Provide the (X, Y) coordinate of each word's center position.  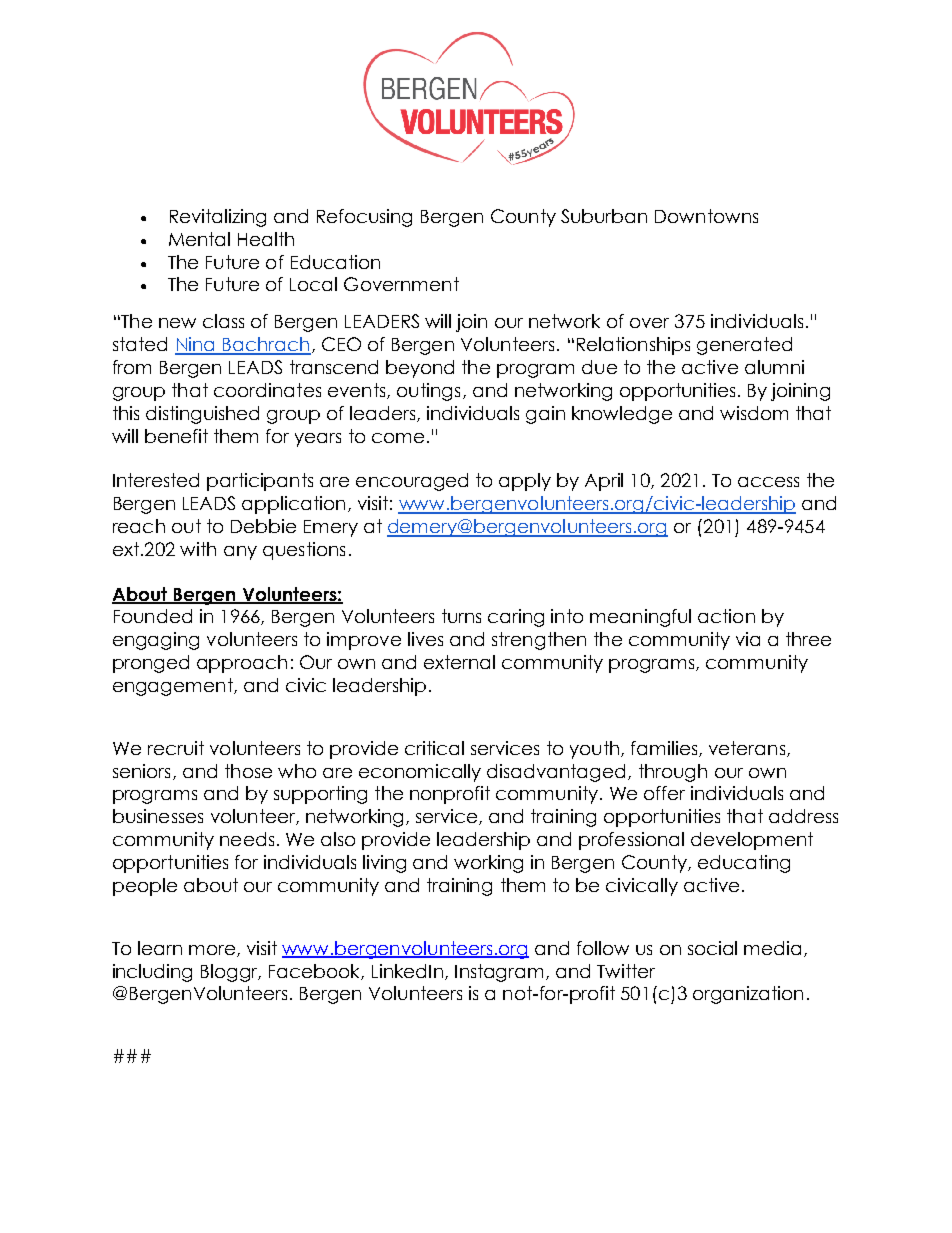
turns (461, 616)
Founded (153, 616)
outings (428, 392)
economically (420, 773)
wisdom (754, 413)
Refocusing (364, 218)
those (248, 771)
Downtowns (706, 216)
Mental (199, 239)
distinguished (202, 415)
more (212, 950)
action (726, 616)
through (673, 773)
